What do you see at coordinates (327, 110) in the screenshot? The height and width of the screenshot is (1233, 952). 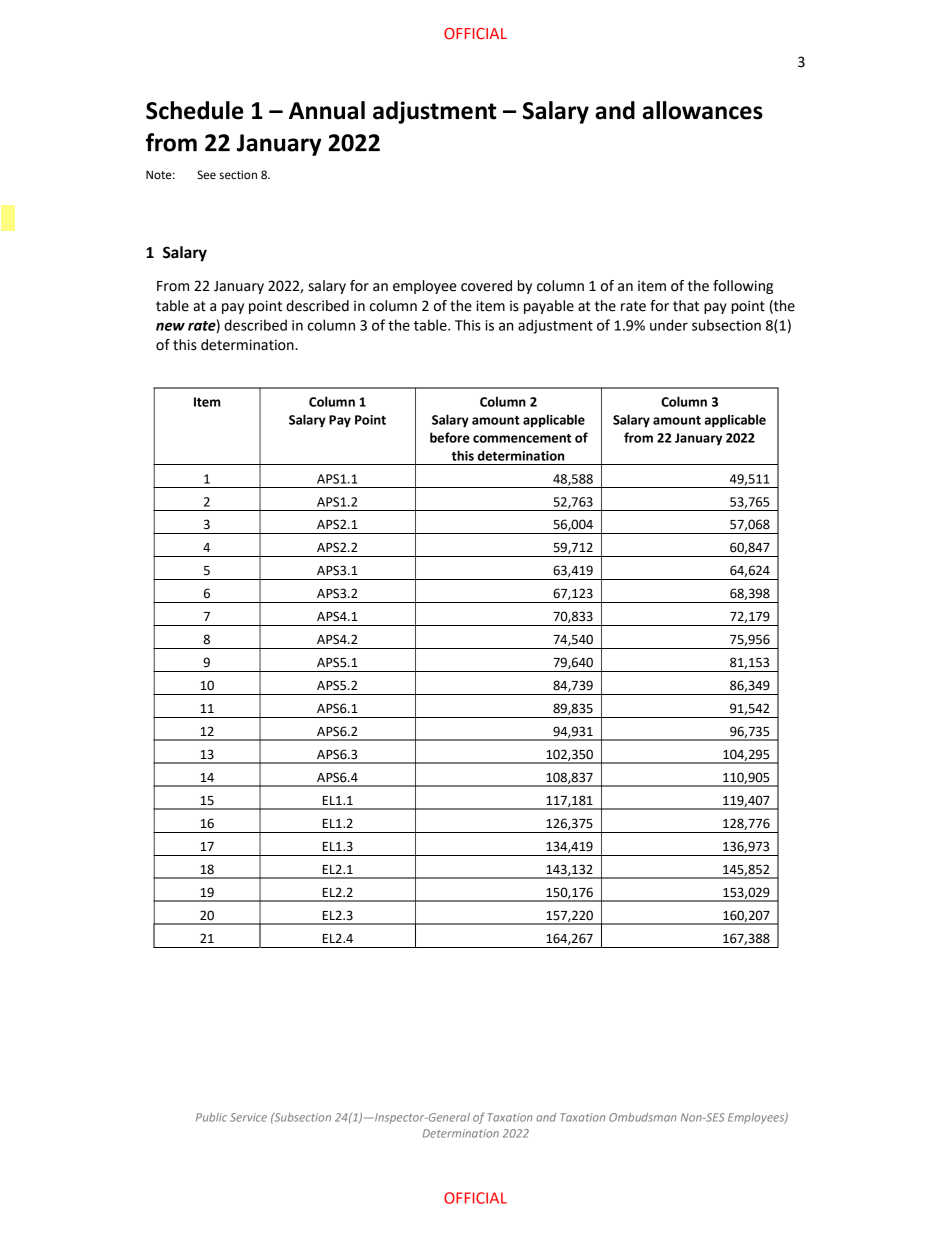 I see `Annual` at bounding box center [327, 110].
